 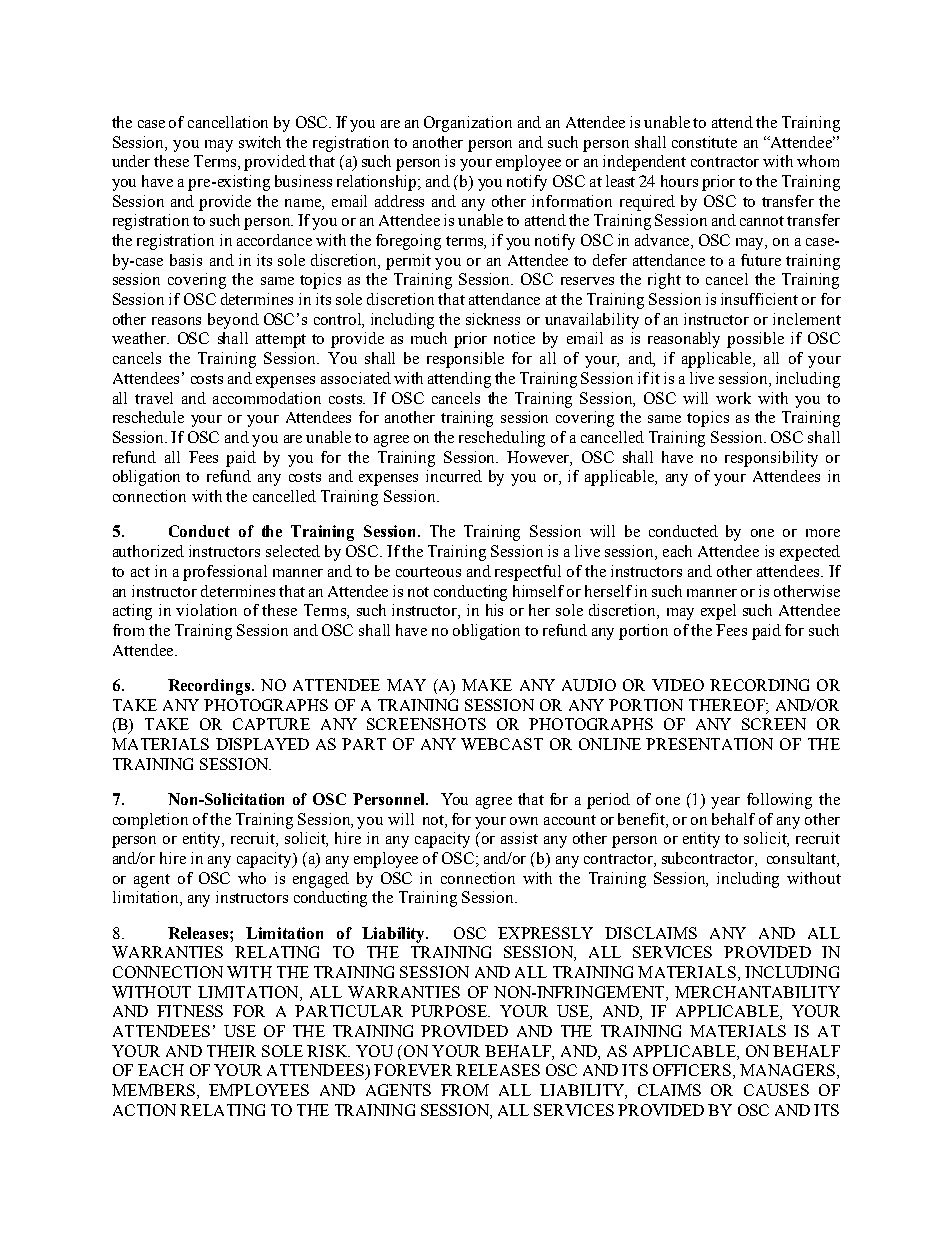 I want to click on FOREVER, so click(x=413, y=1070).
